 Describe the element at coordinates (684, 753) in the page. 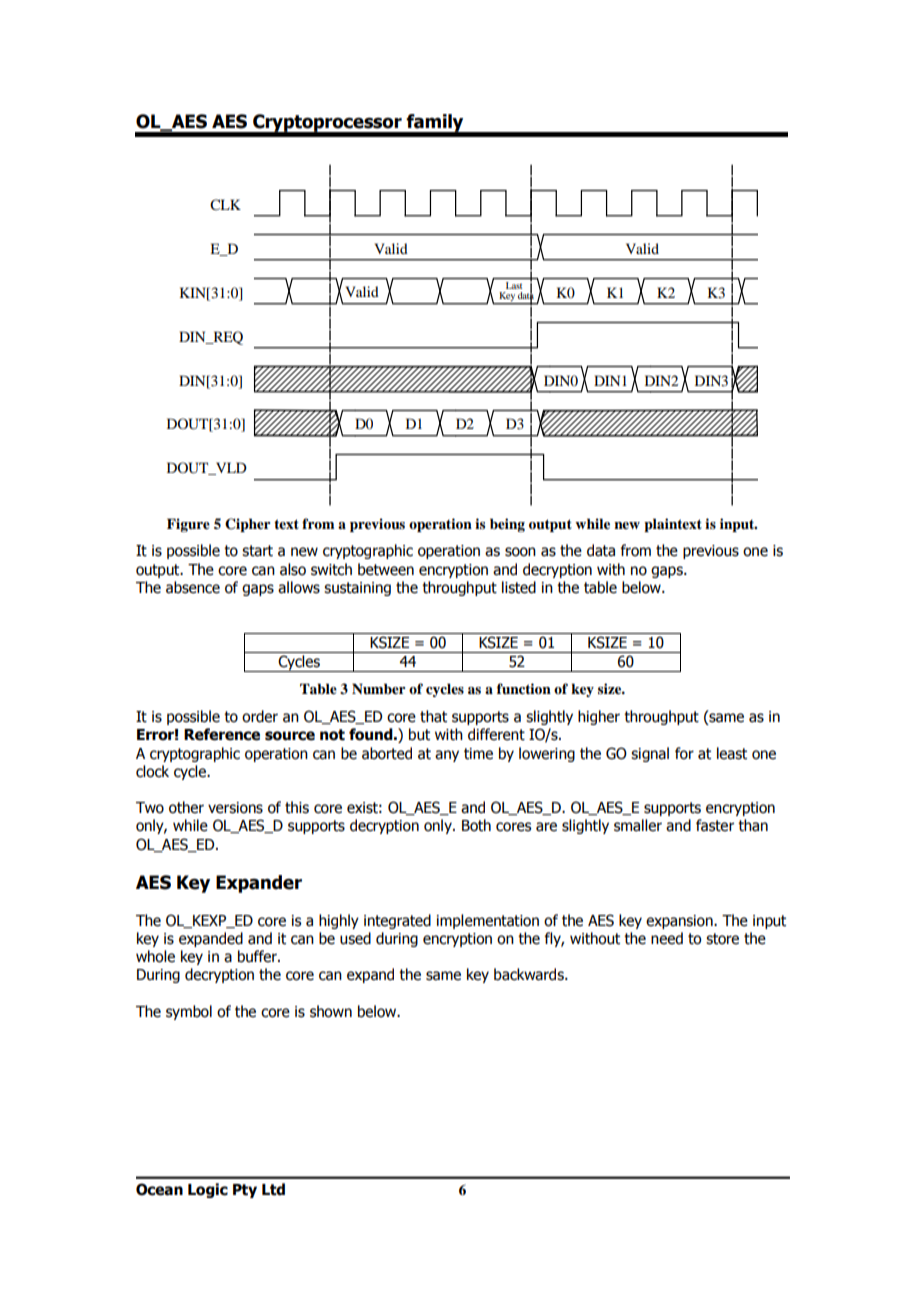

I see `for` at that location.
